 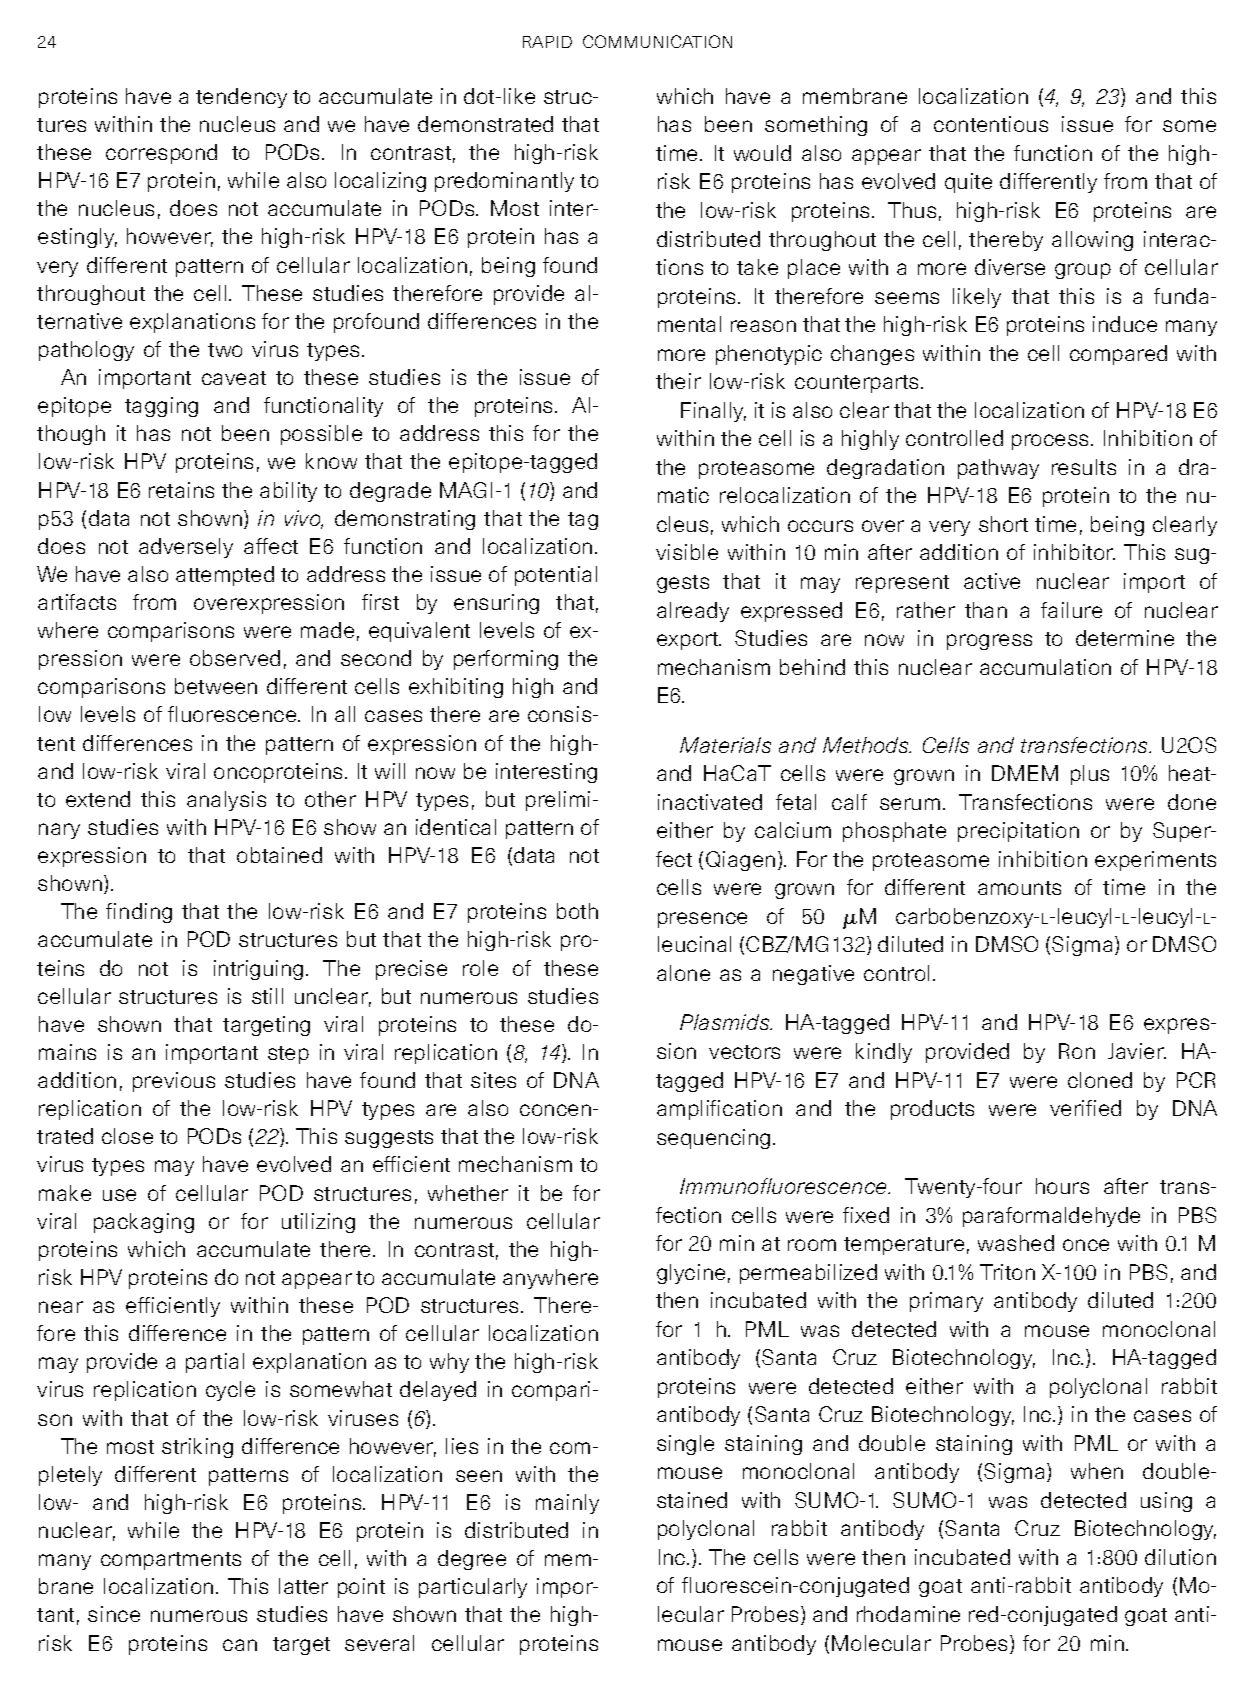 What do you see at coordinates (657, 41) in the screenshot?
I see `COMMUNICATION` at bounding box center [657, 41].
